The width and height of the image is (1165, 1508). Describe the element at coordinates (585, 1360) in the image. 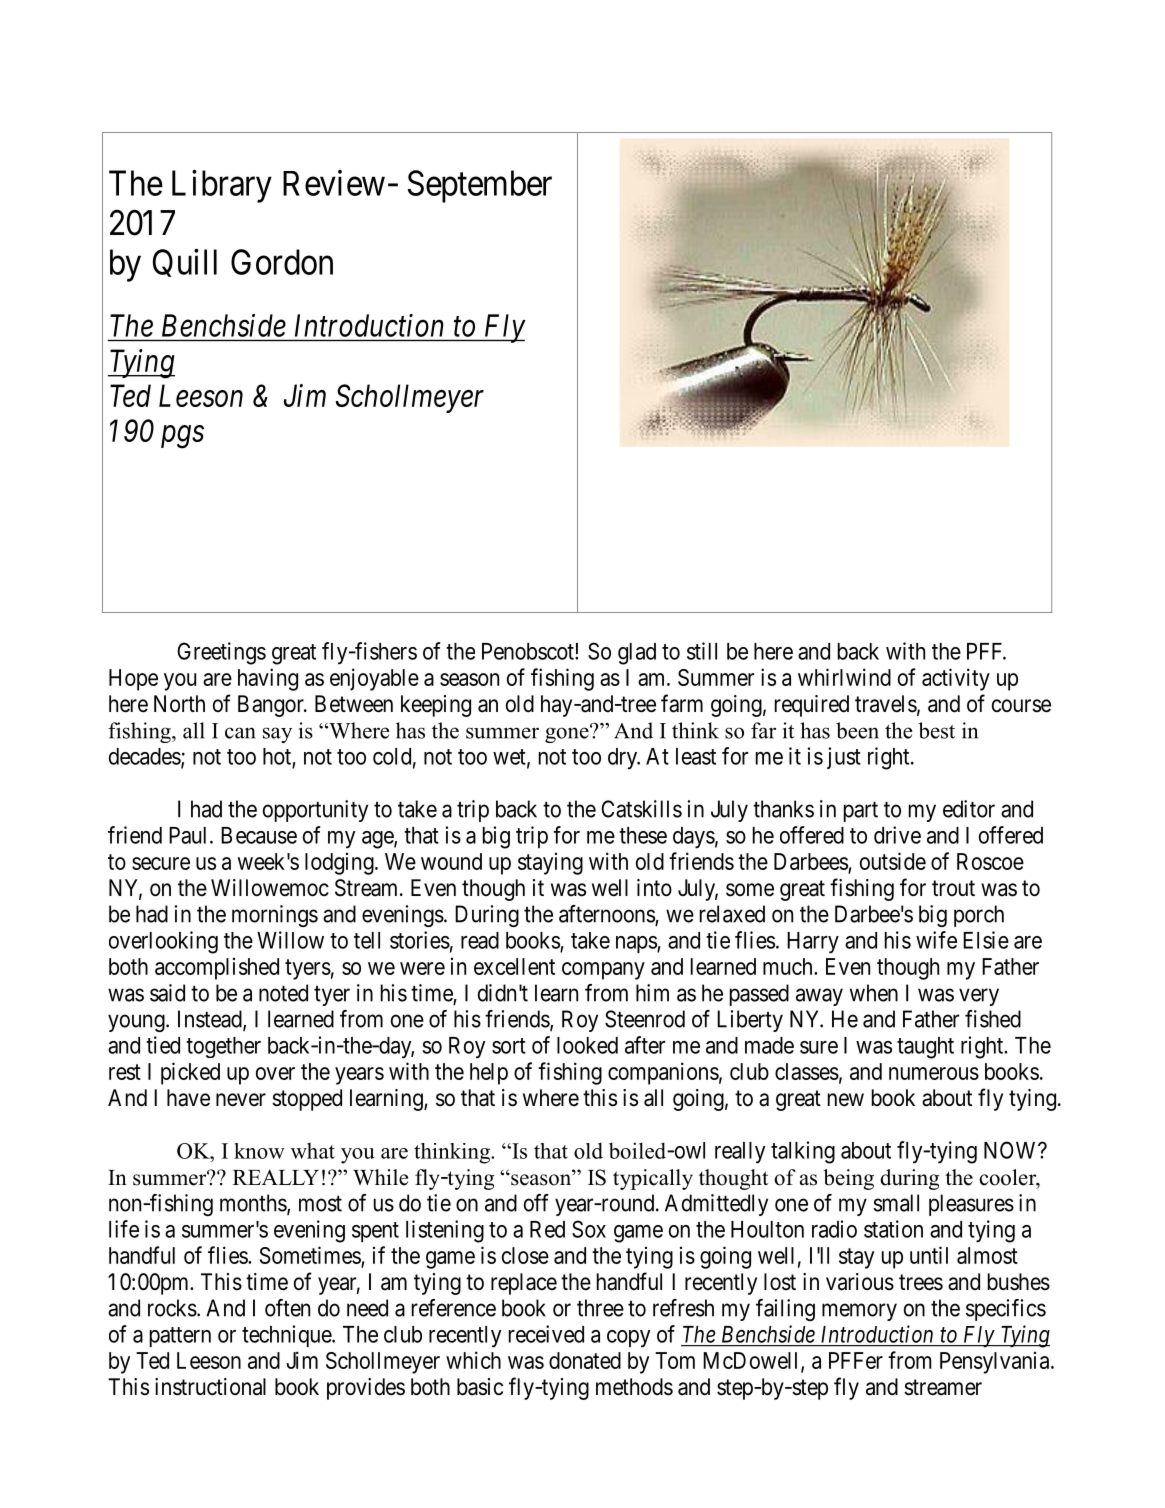

I see `donated` at that location.
